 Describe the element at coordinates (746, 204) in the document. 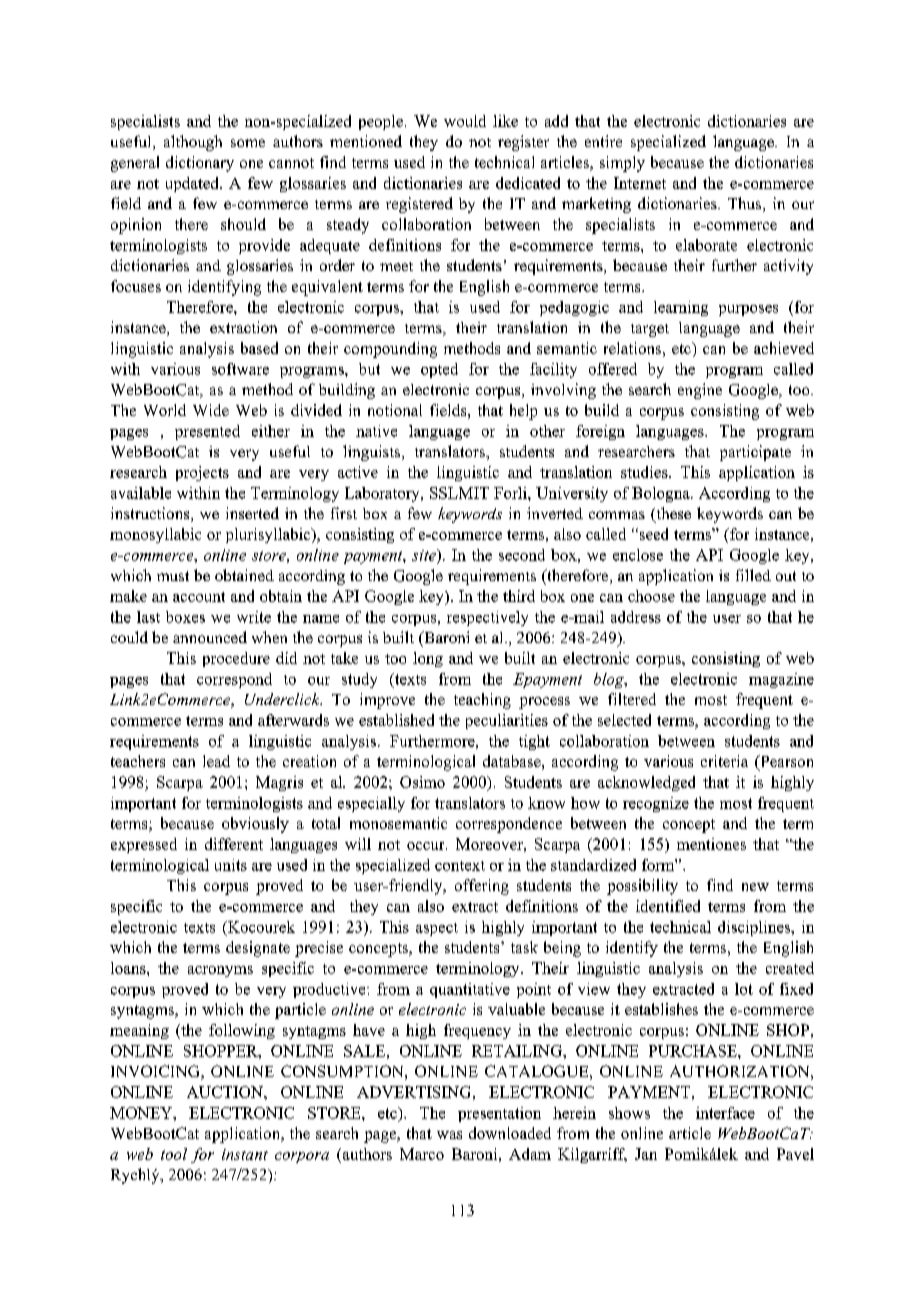

I see `Thus` at that location.
